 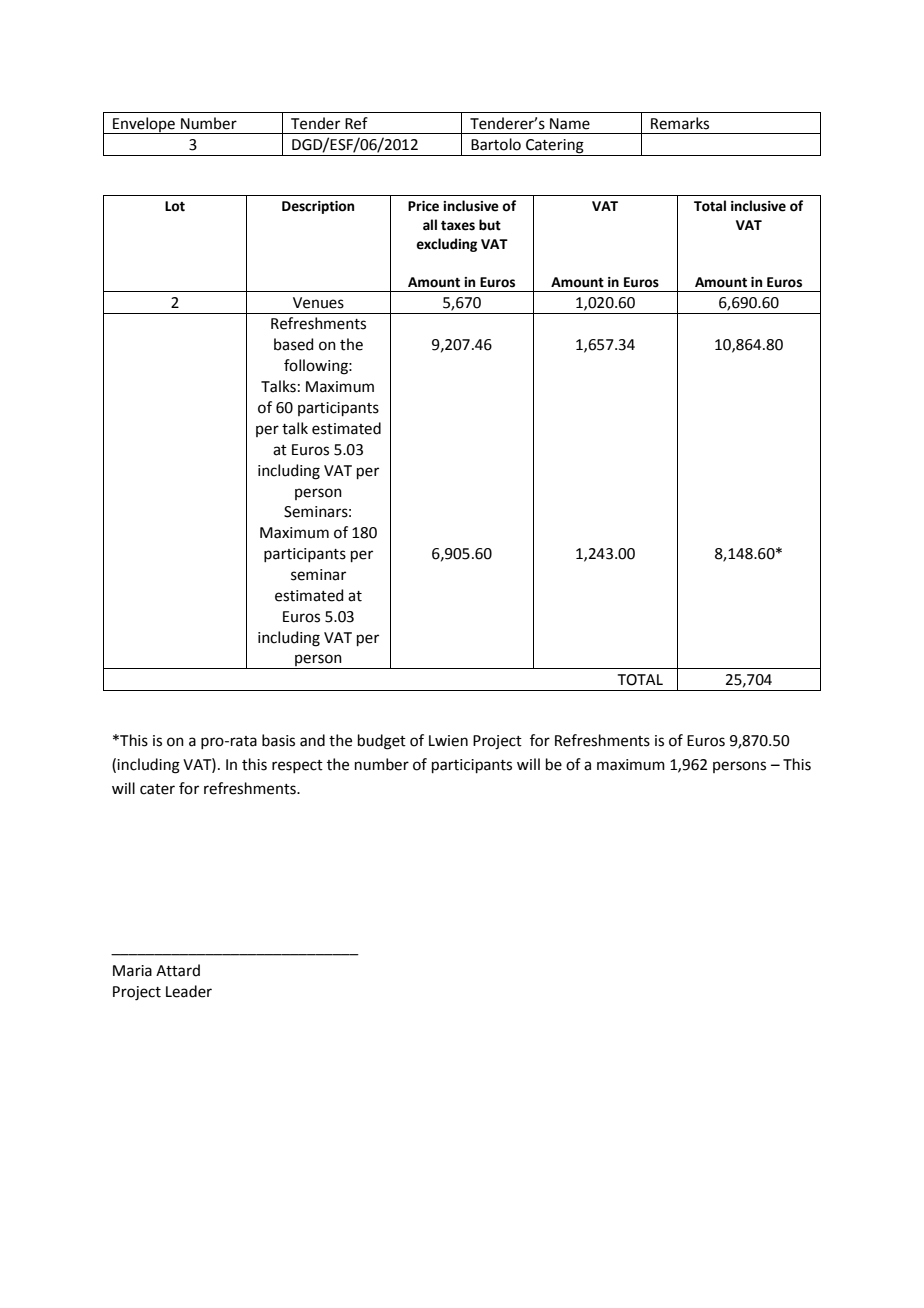 I want to click on Price, so click(x=423, y=206).
